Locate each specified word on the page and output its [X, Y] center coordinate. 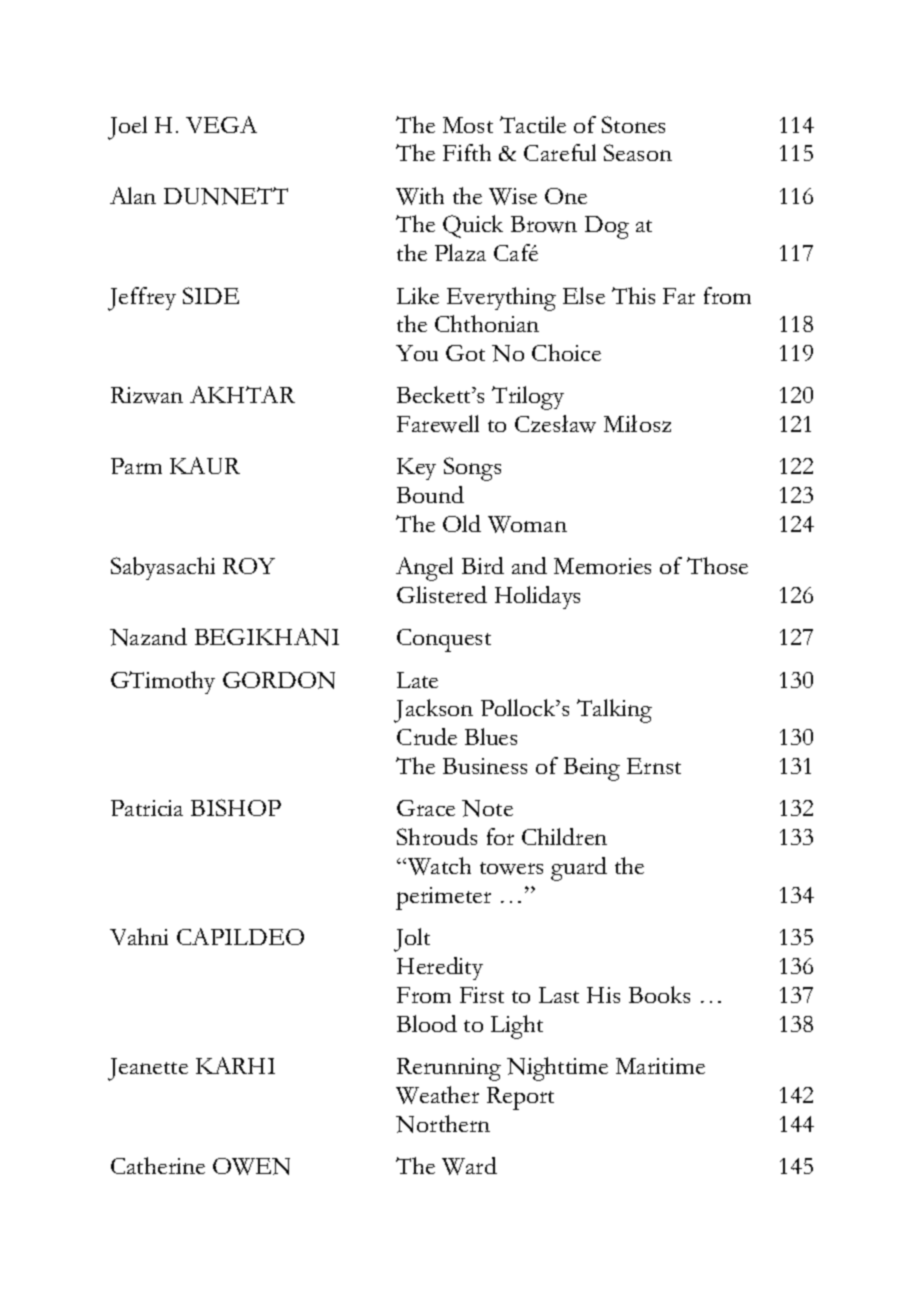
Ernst [654, 766]
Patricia [147, 808]
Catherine [158, 1165]
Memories [602, 566]
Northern [443, 1124]
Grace [426, 808]
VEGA [221, 124]
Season [638, 152]
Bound [430, 494]
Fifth [467, 152]
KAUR [205, 465]
